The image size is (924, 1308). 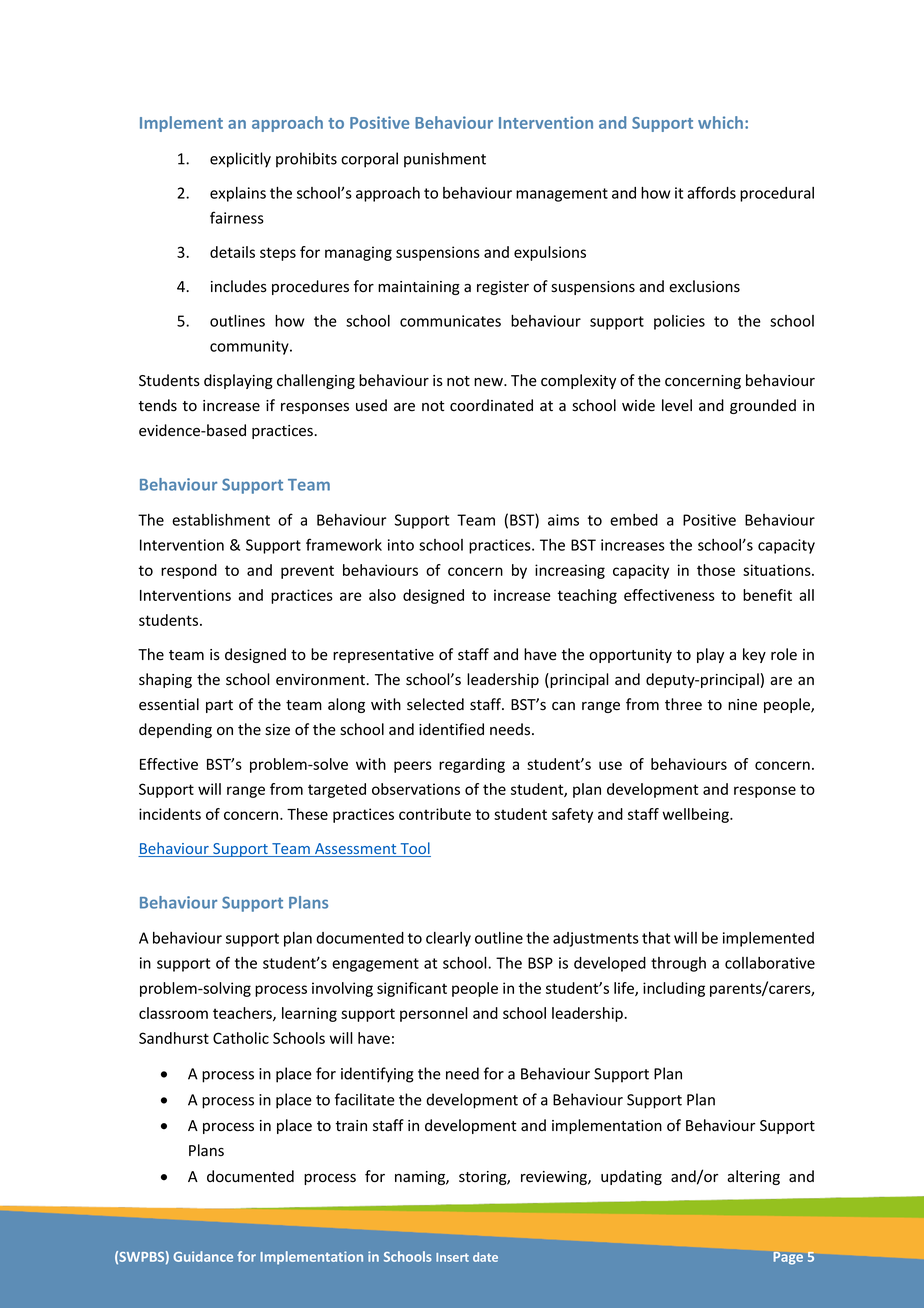 I want to click on clearly, so click(x=448, y=939).
